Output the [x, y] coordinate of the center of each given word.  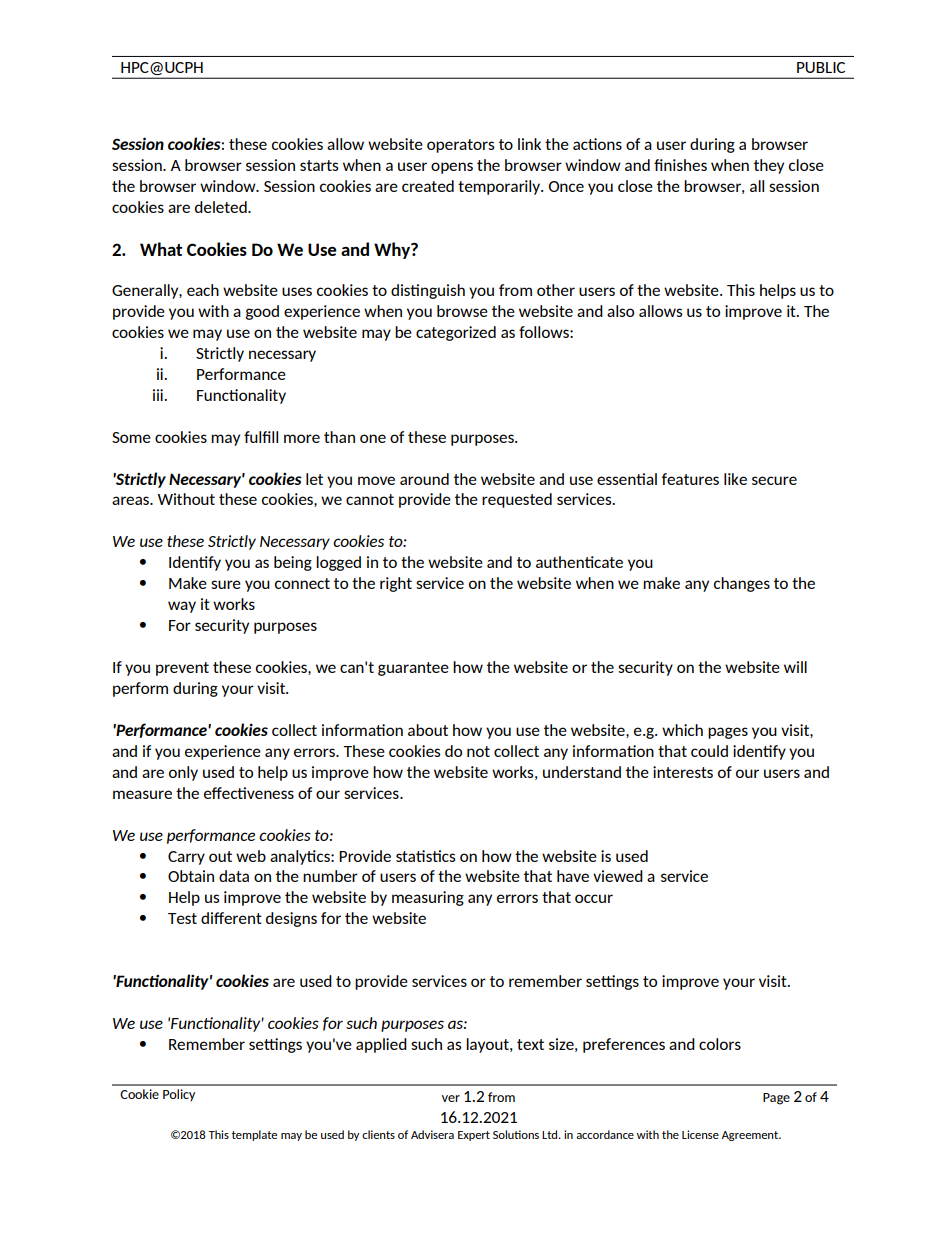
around [424, 479]
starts [319, 165]
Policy [179, 1095]
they [769, 166]
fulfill [261, 437]
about [428, 730]
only [183, 773]
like [735, 479]
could [709, 751]
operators [461, 146]
